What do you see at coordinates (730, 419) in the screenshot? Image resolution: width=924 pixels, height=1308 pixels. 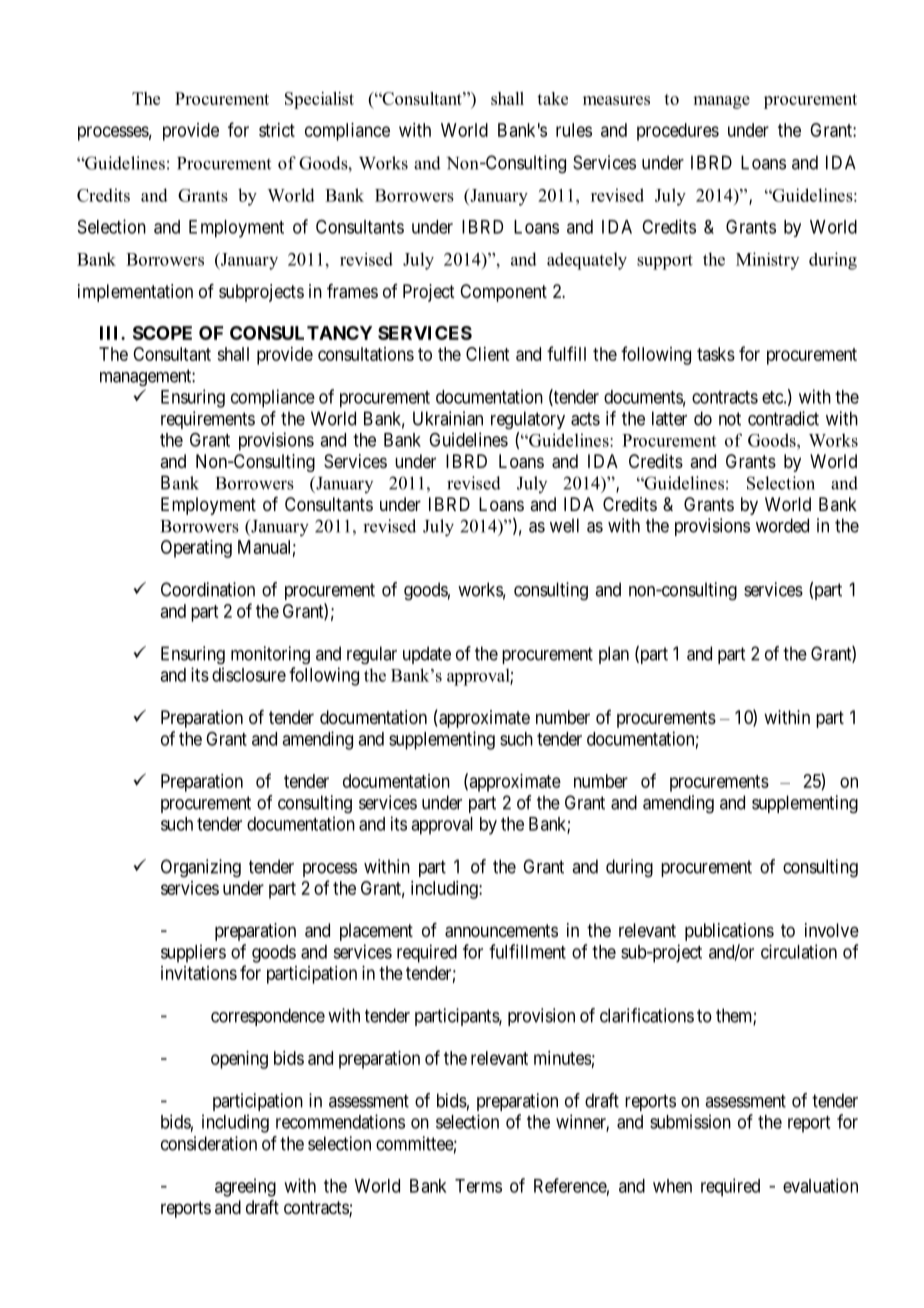 I see `not` at bounding box center [730, 419].
